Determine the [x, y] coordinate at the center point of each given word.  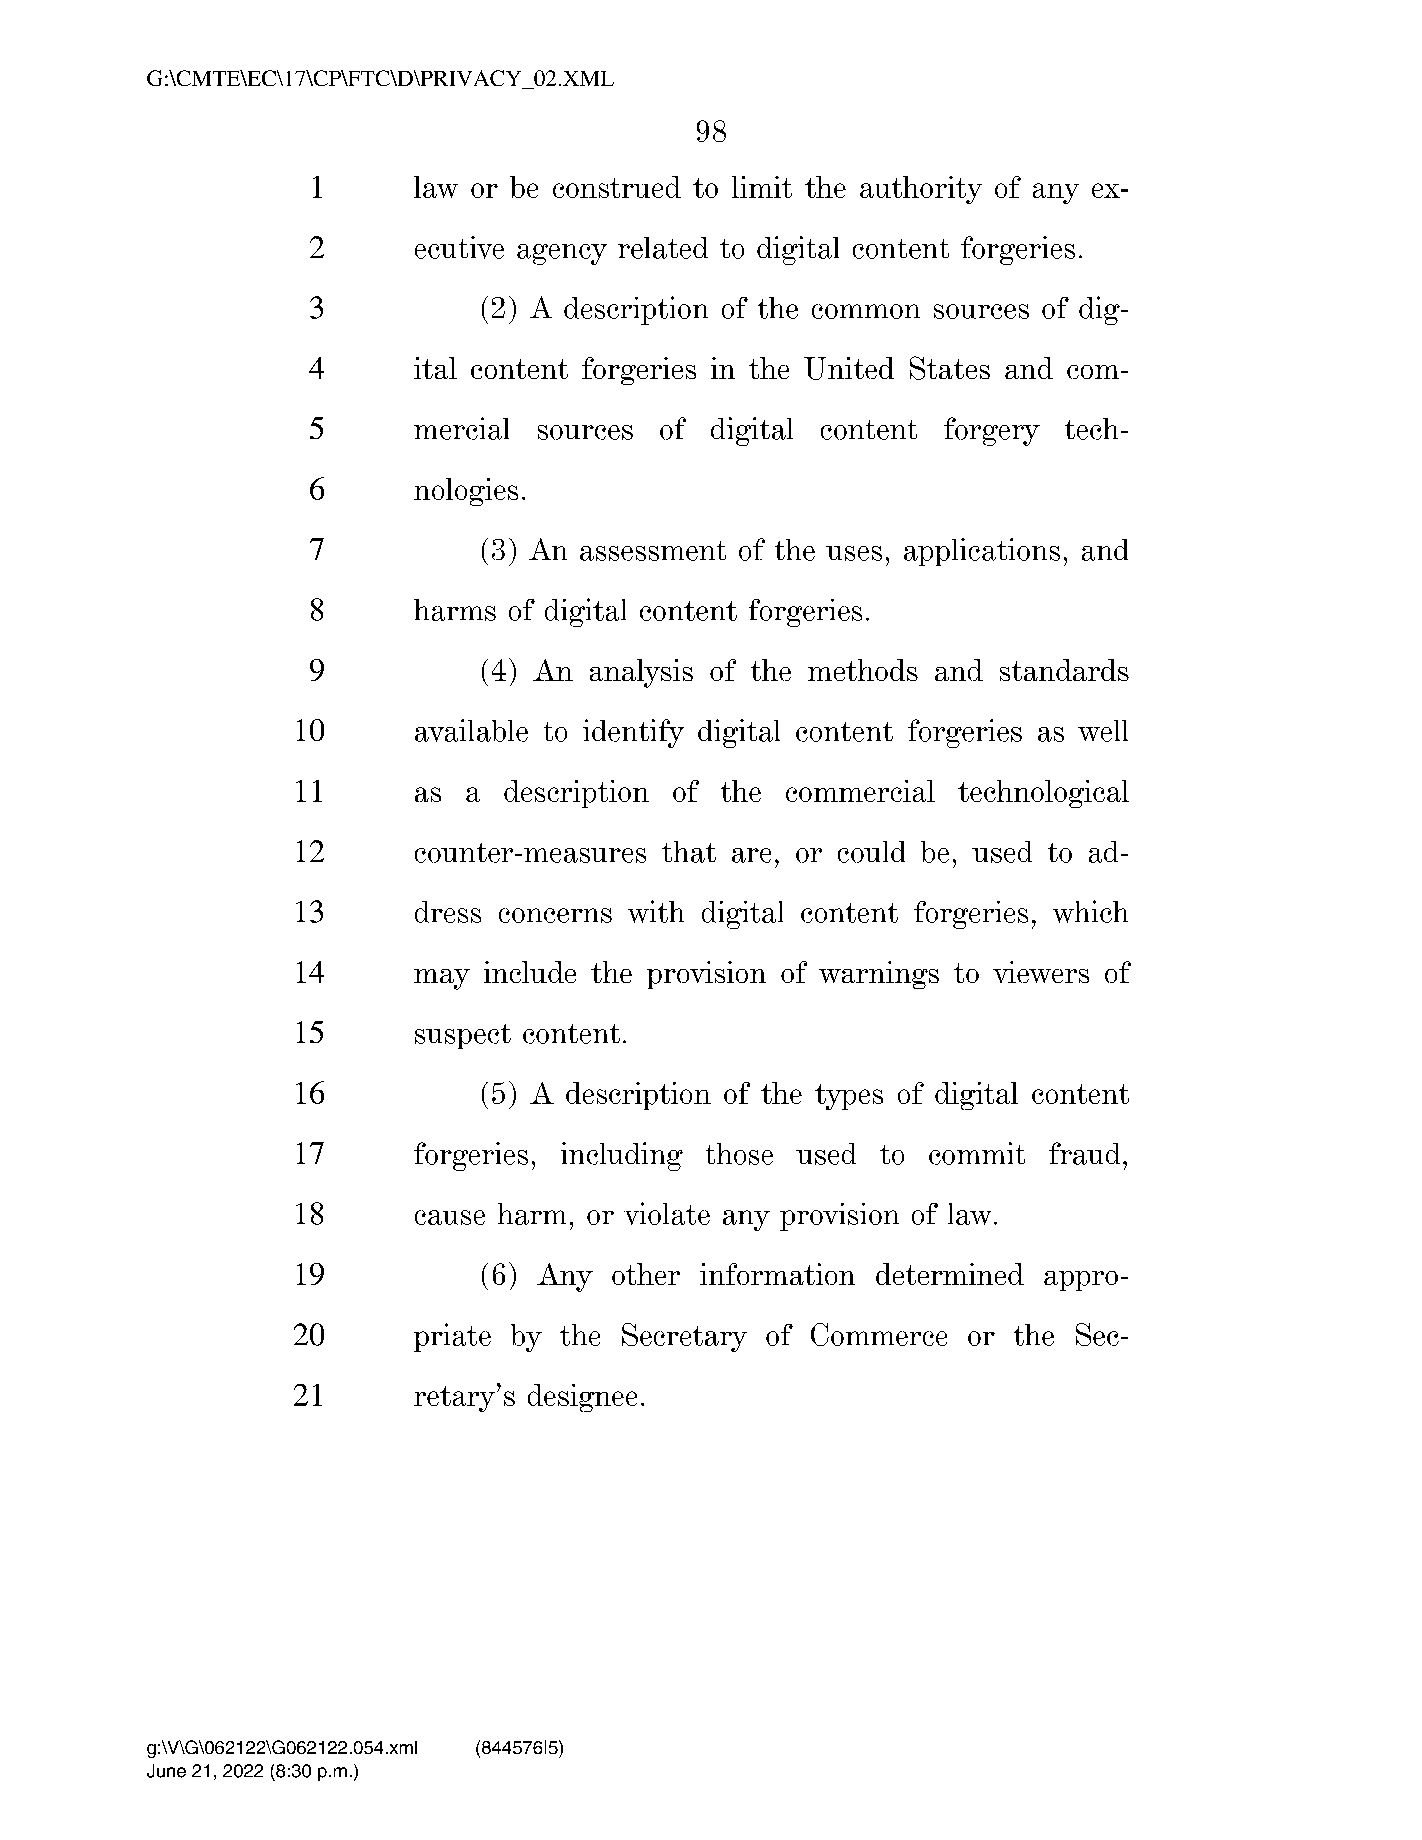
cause [450, 1217]
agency [562, 254]
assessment [653, 551]
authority [921, 190]
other [646, 1274]
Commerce [879, 1334]
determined [950, 1274]
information [777, 1274]
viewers [1041, 972]
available [471, 730]
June [166, 1771]
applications [982, 552]
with [656, 911]
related [663, 248]
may [442, 979]
